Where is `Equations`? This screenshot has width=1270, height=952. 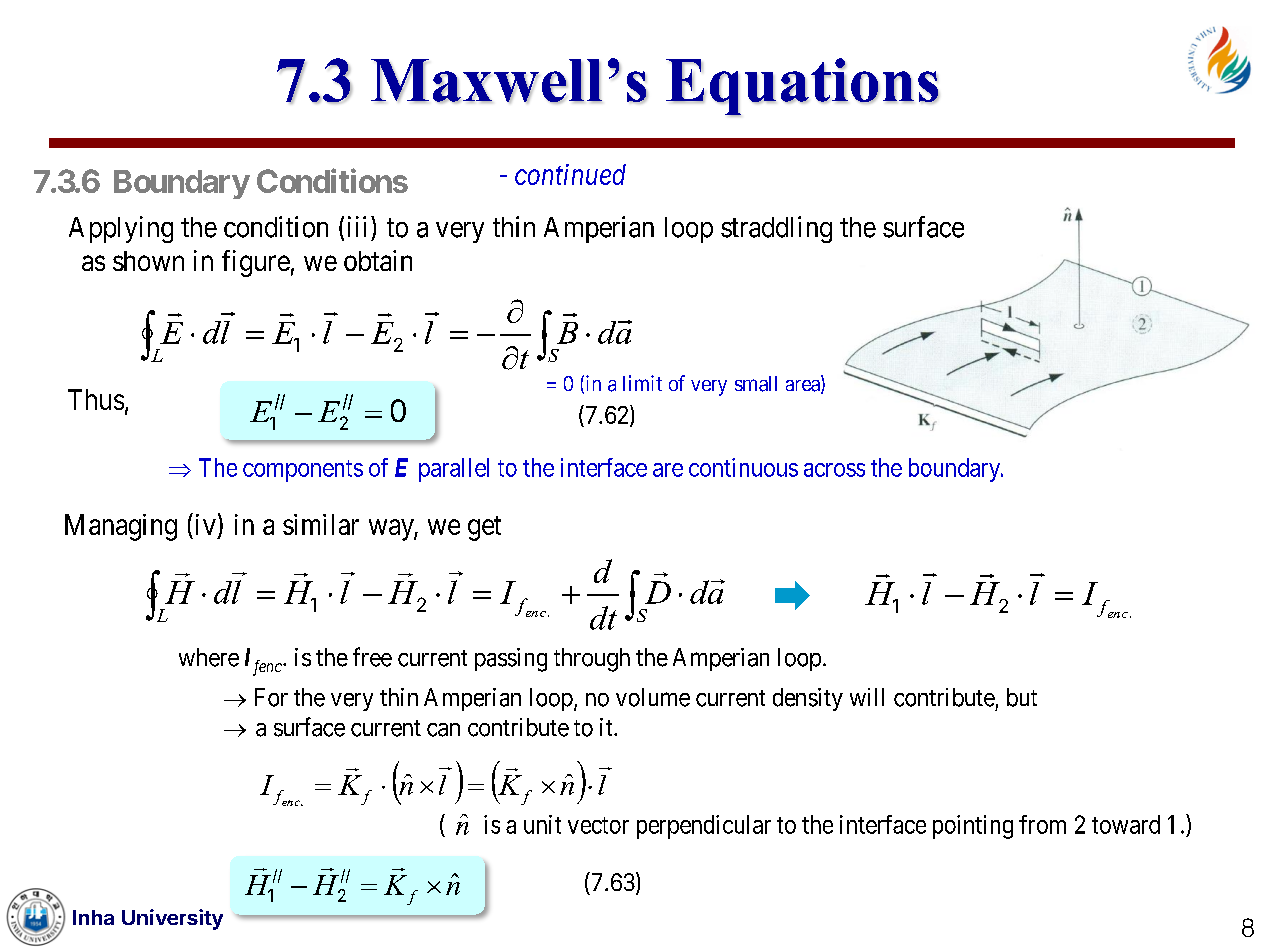
Equations is located at coordinates (802, 87).
